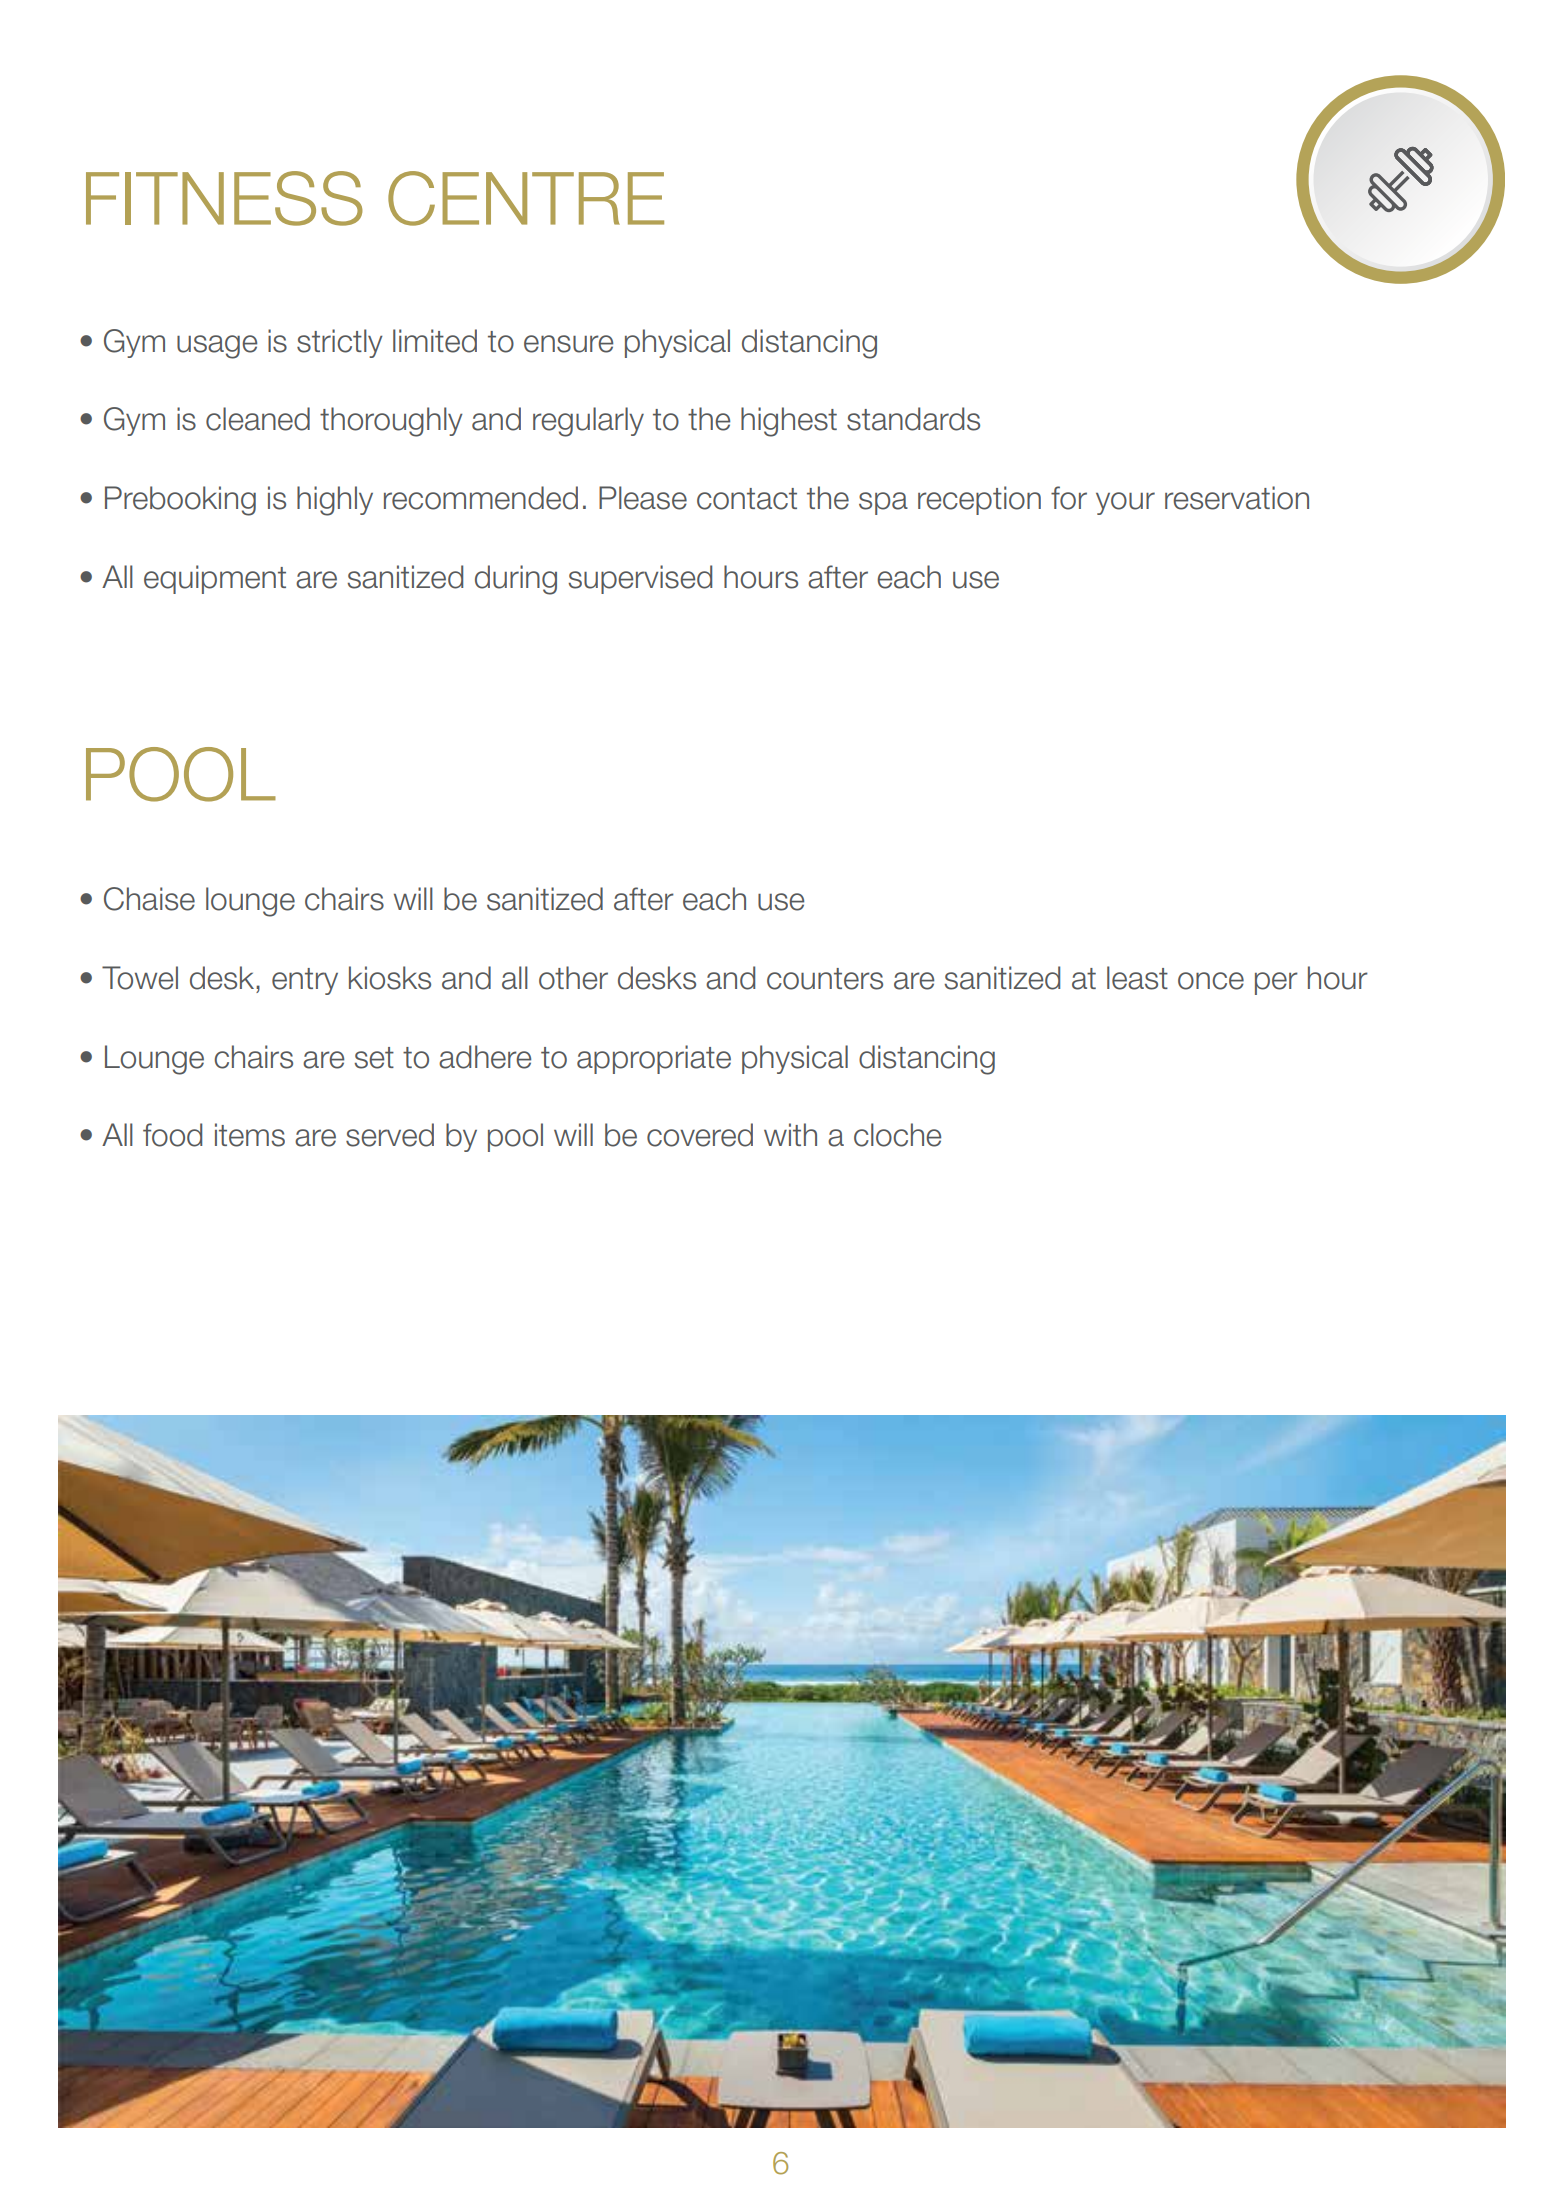 This screenshot has width=1562, height=2209. I want to click on highly, so click(335, 501).
